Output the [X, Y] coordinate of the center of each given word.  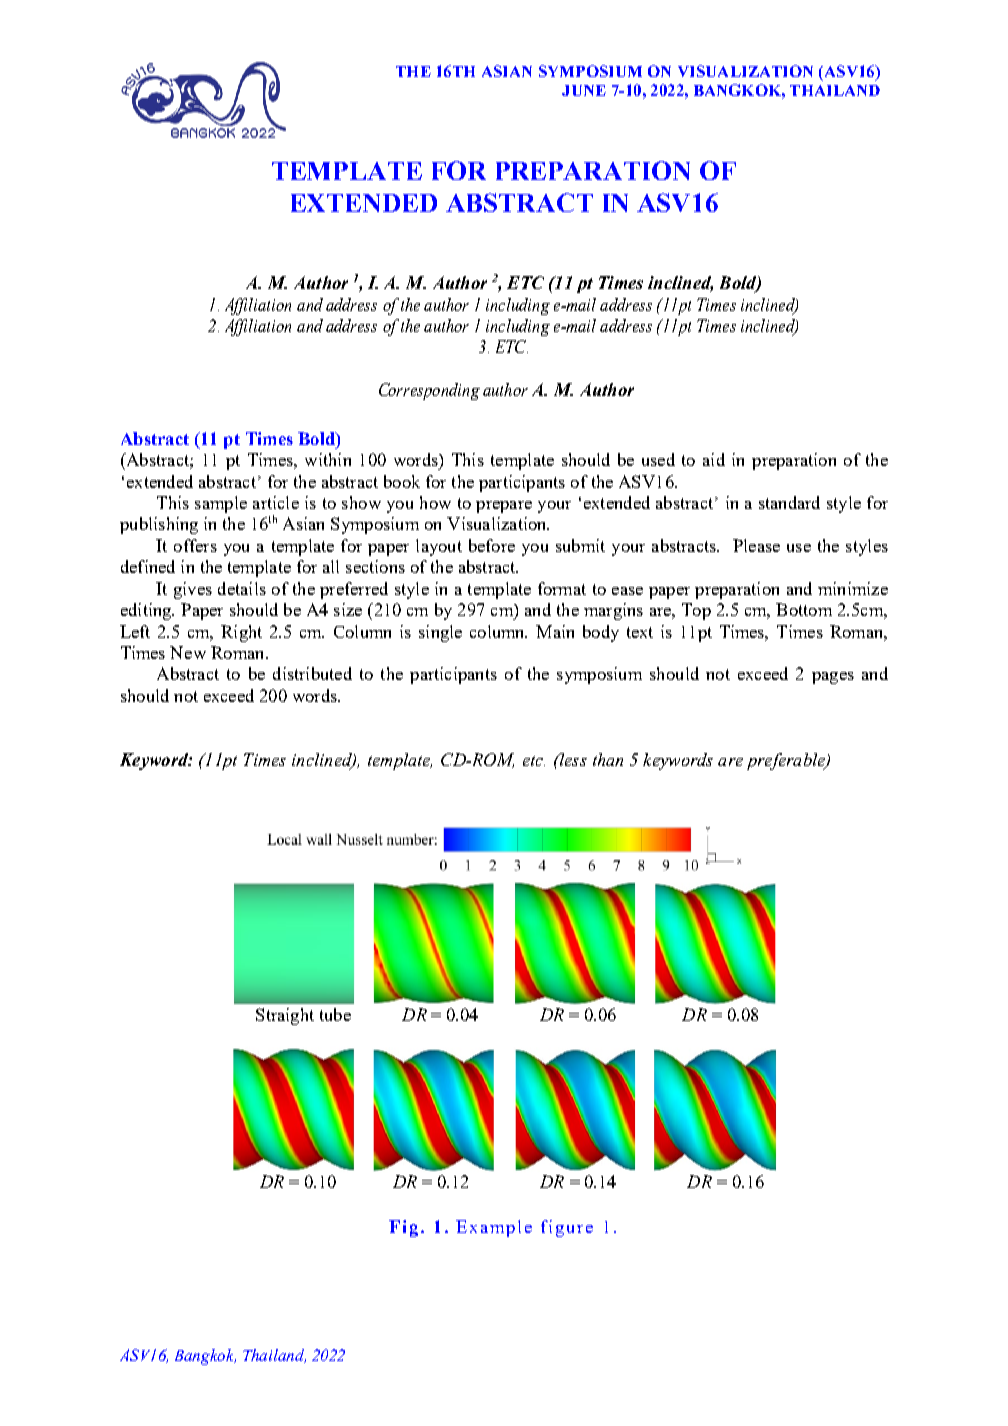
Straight [285, 1016]
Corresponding [429, 391]
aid [714, 459]
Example [494, 1228]
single [440, 633]
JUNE [584, 90]
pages [833, 678]
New [188, 652]
